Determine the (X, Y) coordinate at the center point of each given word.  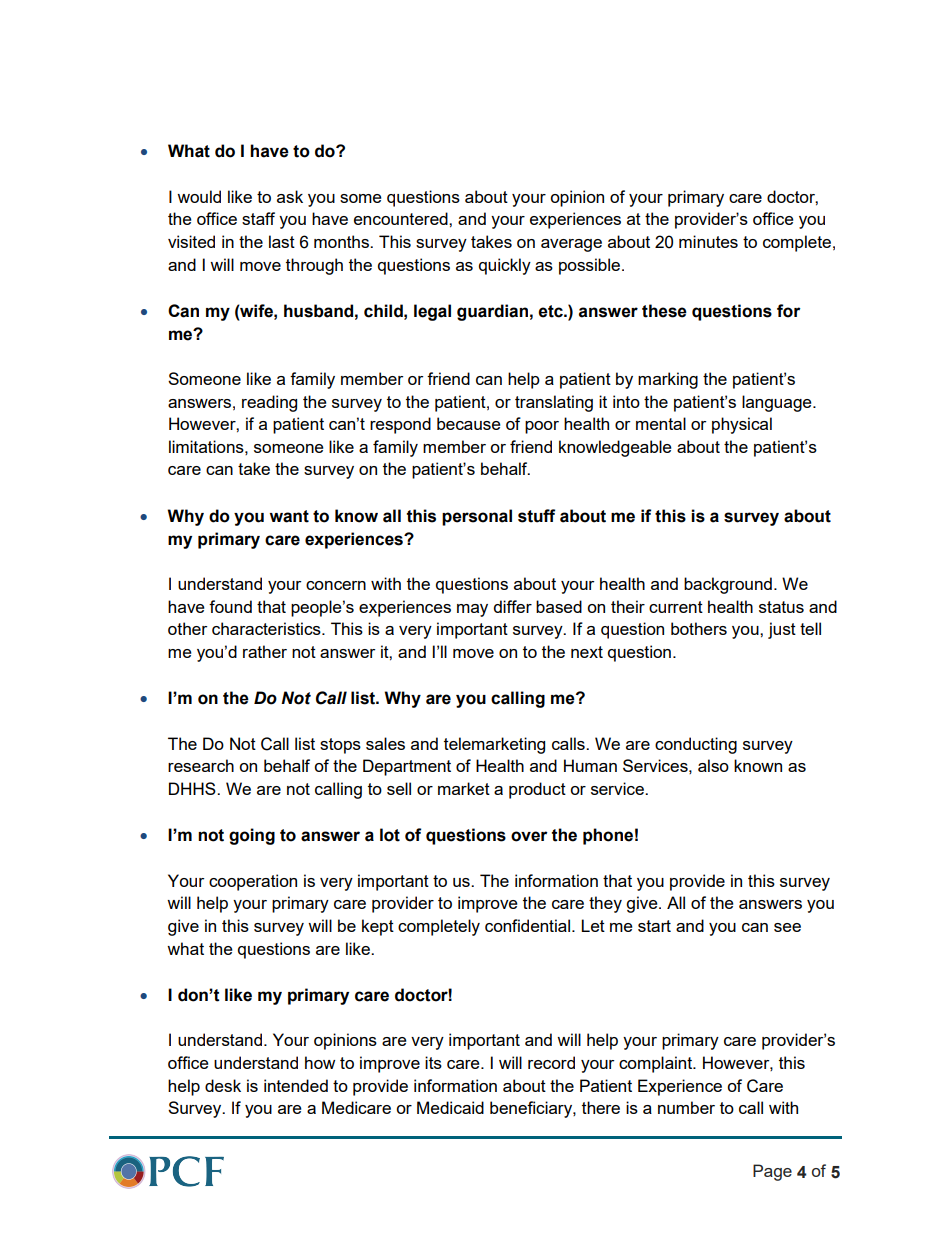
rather (265, 651)
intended (296, 1085)
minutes (708, 241)
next (587, 652)
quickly (505, 266)
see (787, 927)
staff (258, 218)
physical (742, 425)
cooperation (253, 882)
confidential (527, 925)
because (469, 423)
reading (269, 403)
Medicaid (450, 1107)
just (782, 630)
